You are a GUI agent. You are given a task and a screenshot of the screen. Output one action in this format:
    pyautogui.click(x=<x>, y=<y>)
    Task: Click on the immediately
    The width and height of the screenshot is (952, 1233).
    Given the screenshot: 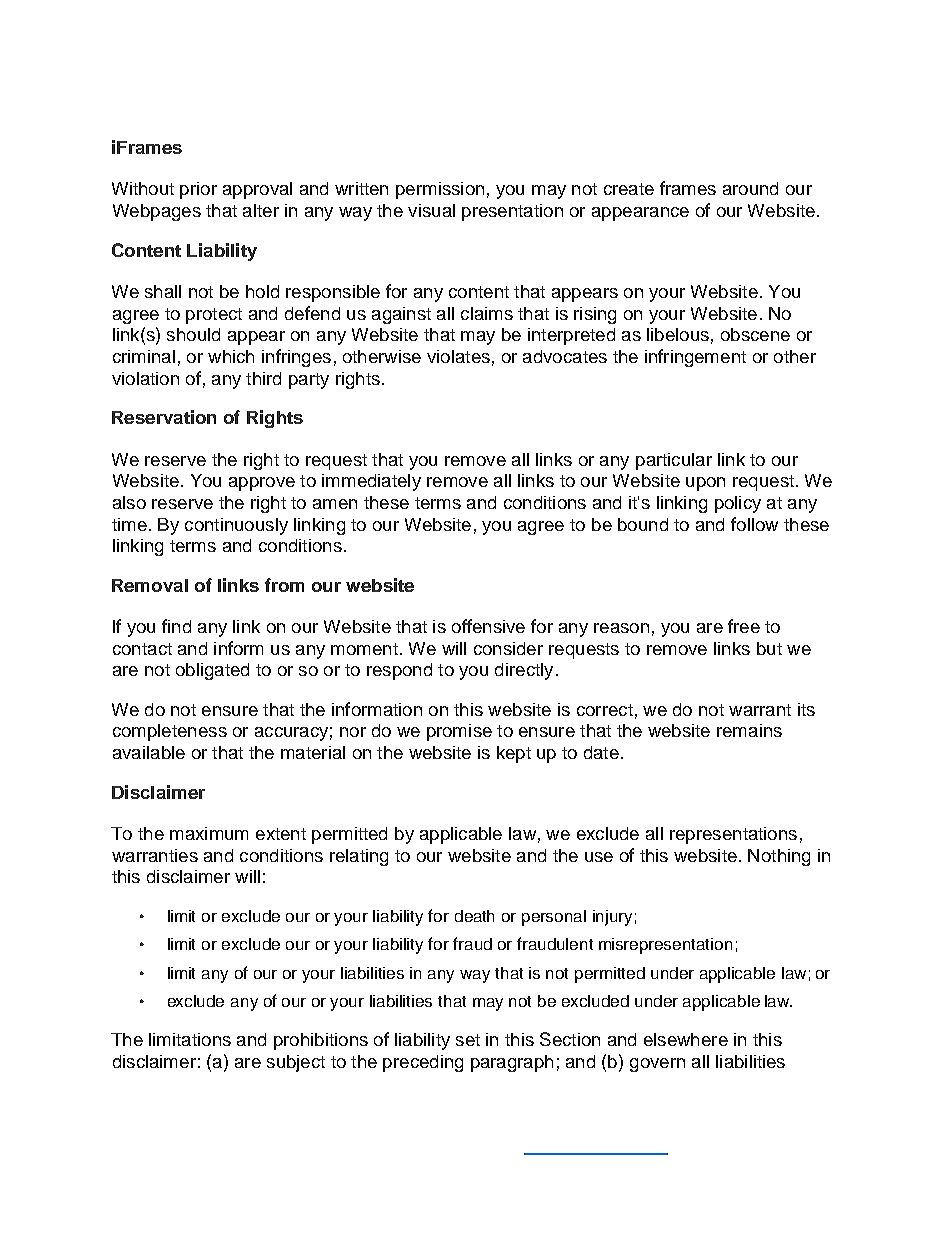 What is the action you would take?
    pyautogui.click(x=371, y=482)
